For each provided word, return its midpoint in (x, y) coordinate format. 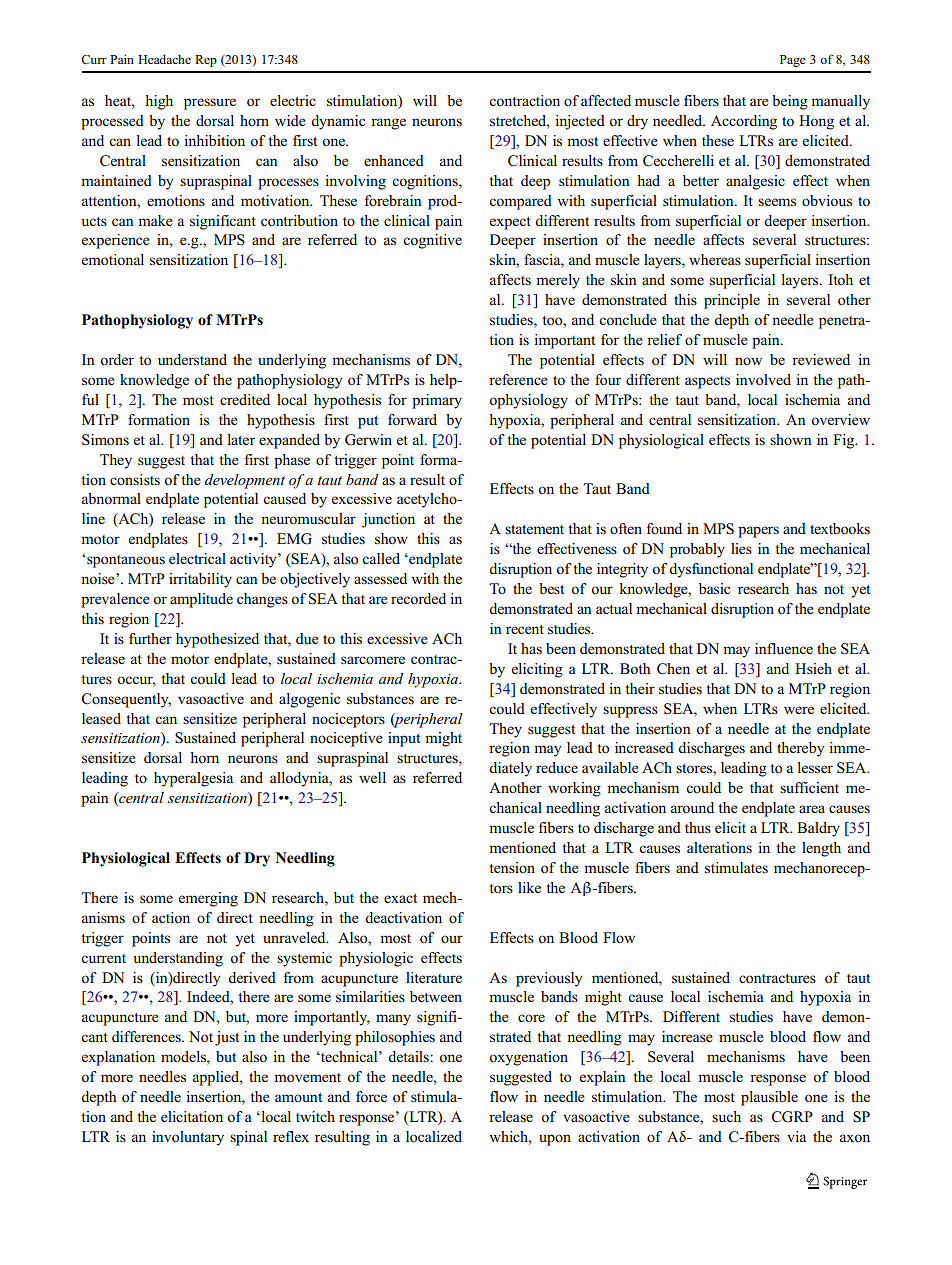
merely (558, 281)
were (799, 710)
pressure (210, 104)
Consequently (126, 700)
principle (732, 301)
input (404, 739)
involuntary (188, 1138)
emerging (208, 899)
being (790, 102)
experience (116, 241)
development (245, 481)
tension (512, 867)
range (388, 124)
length (821, 849)
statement (534, 529)
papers (758, 532)
